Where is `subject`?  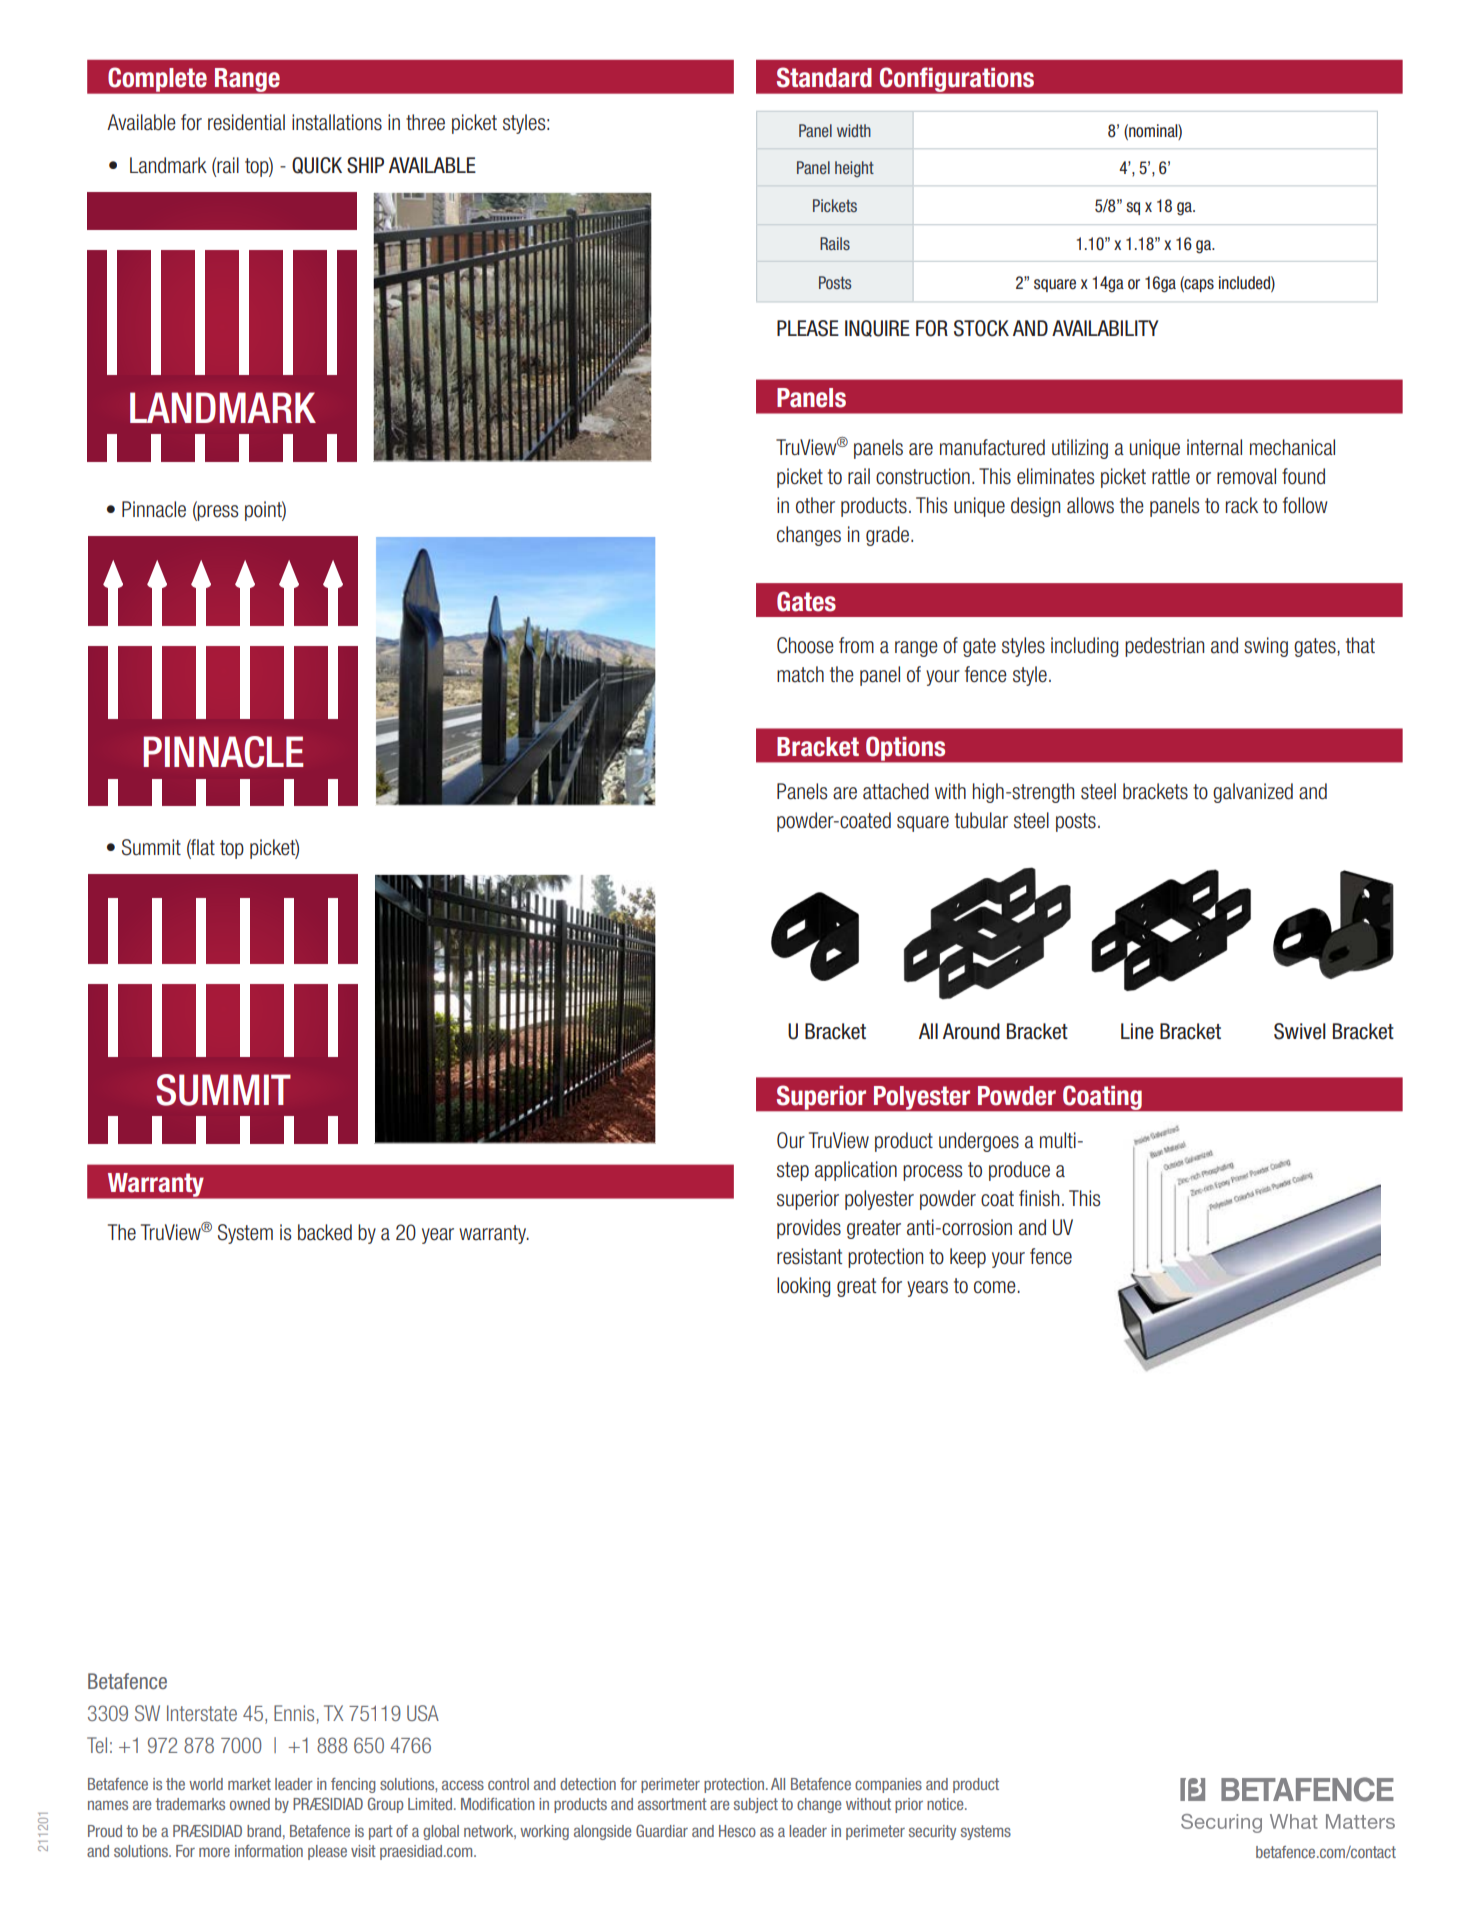
subject is located at coordinates (756, 1805).
